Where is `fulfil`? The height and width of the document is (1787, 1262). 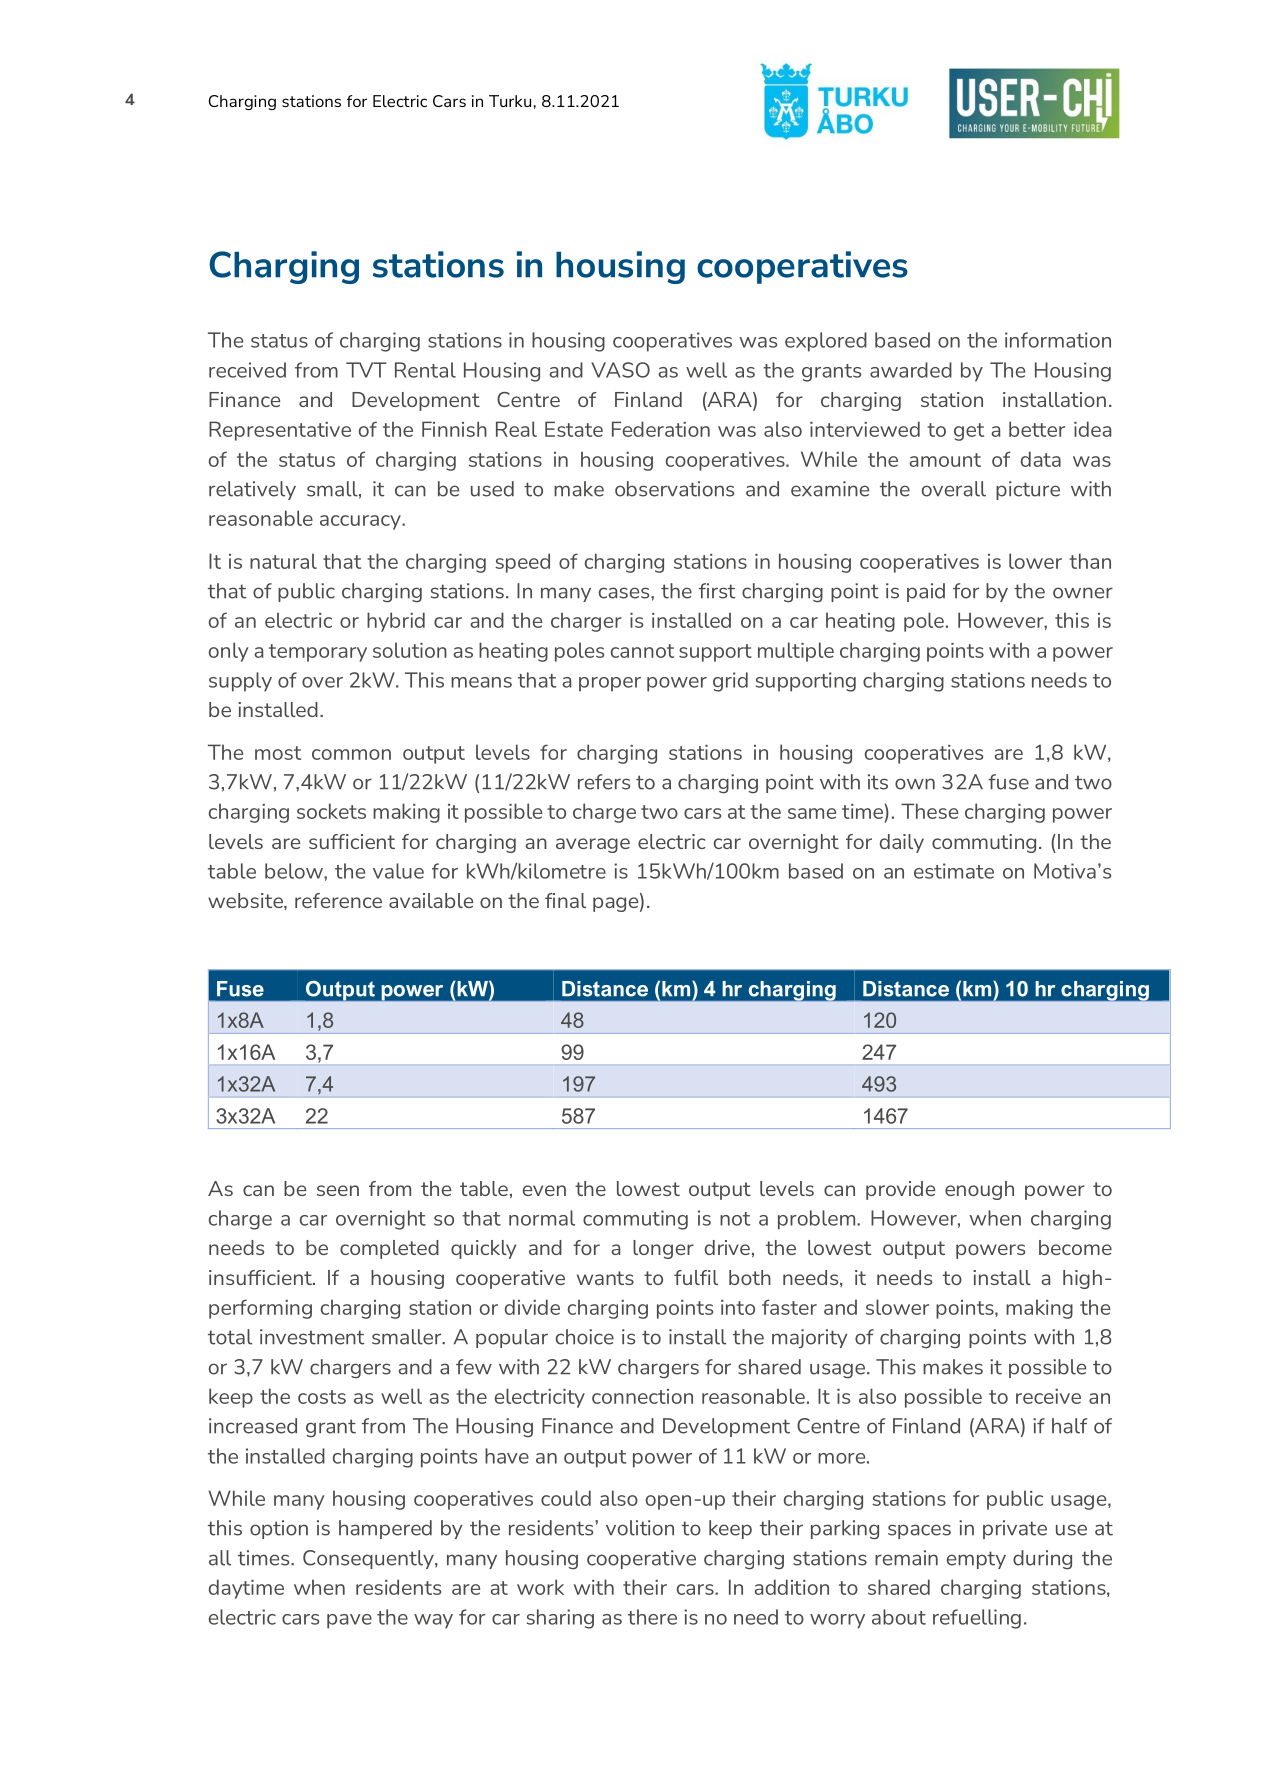
fulfil is located at coordinates (696, 1277).
